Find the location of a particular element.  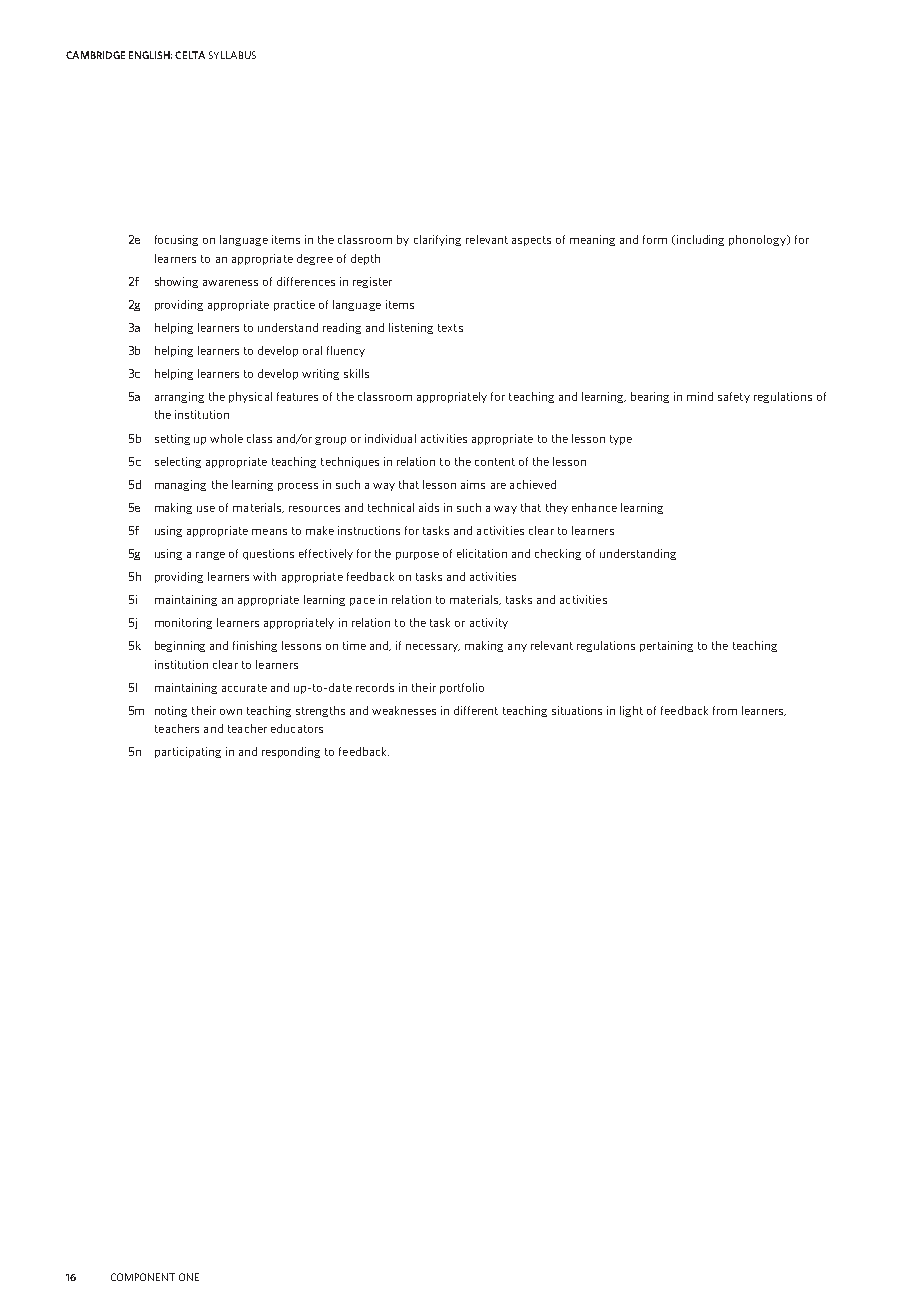

enhance is located at coordinates (594, 507).
